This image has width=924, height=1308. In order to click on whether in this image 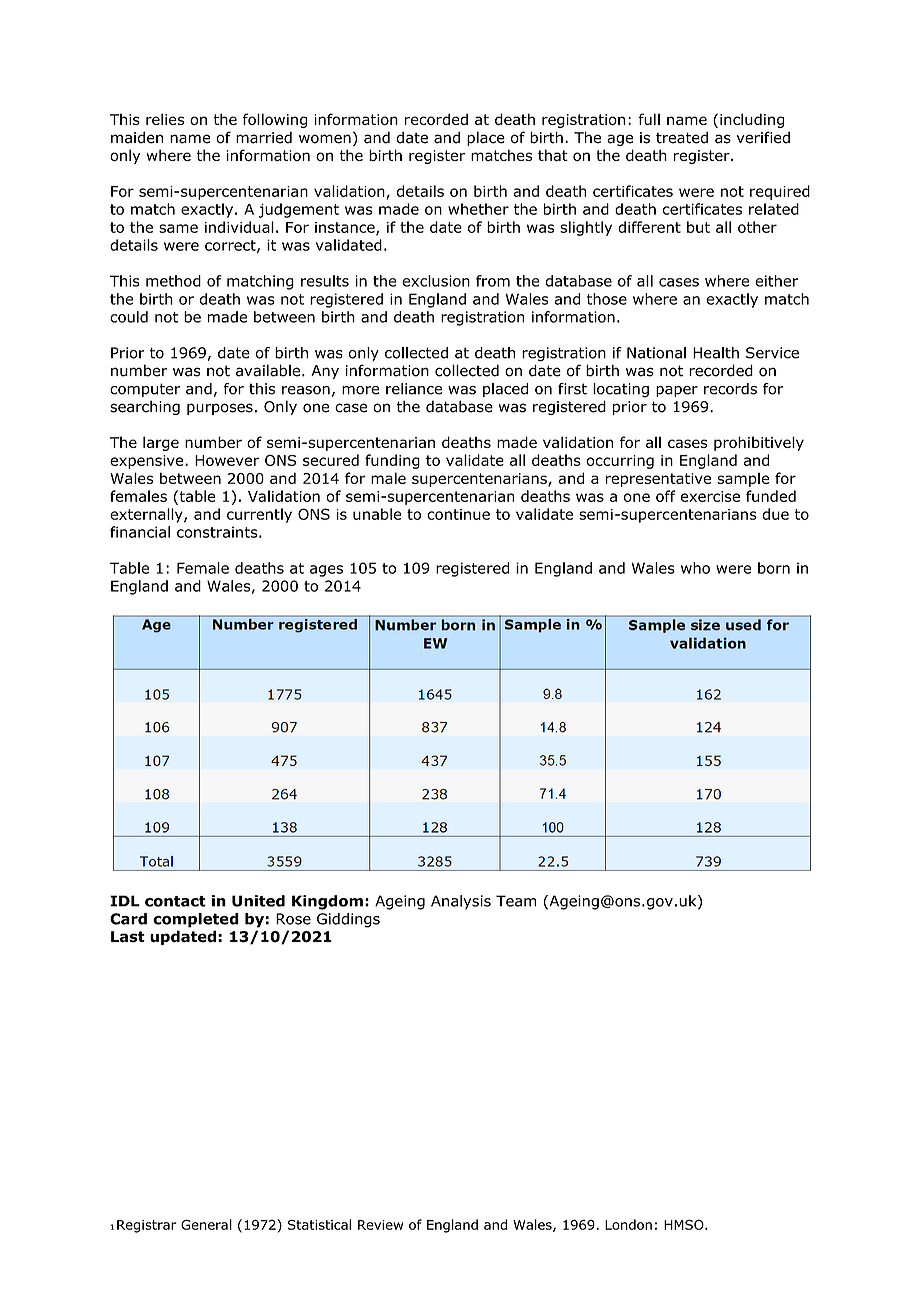, I will do `click(478, 209)`.
